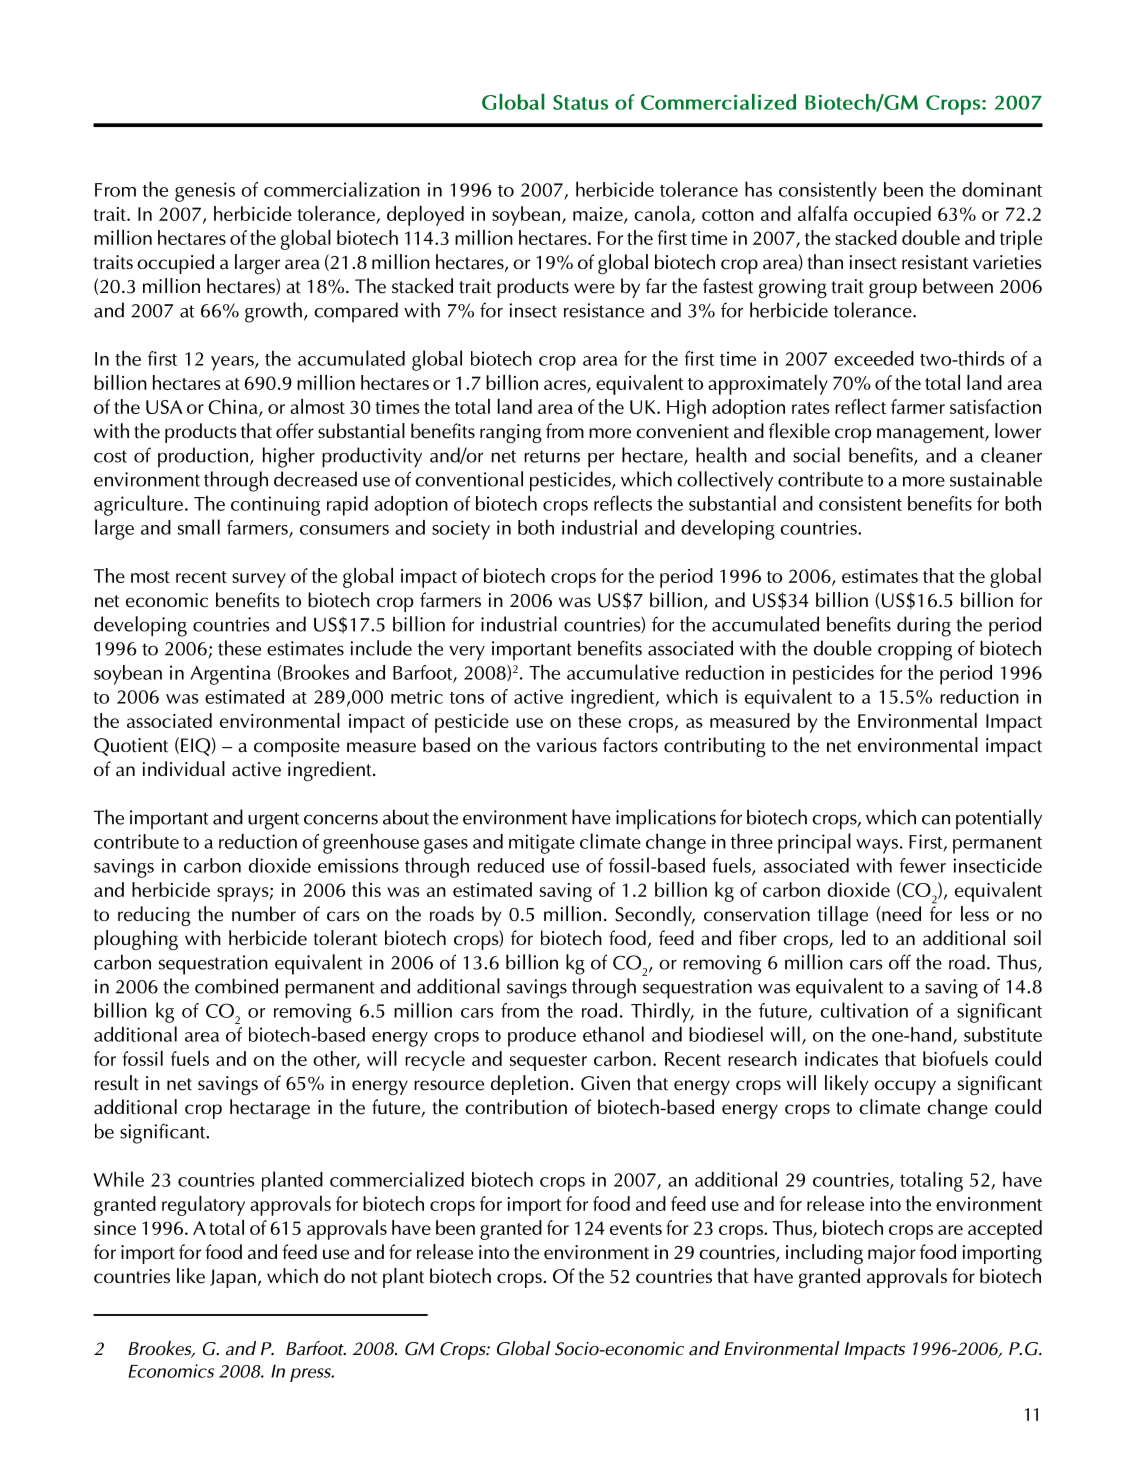  I want to click on potentially, so click(999, 819).
